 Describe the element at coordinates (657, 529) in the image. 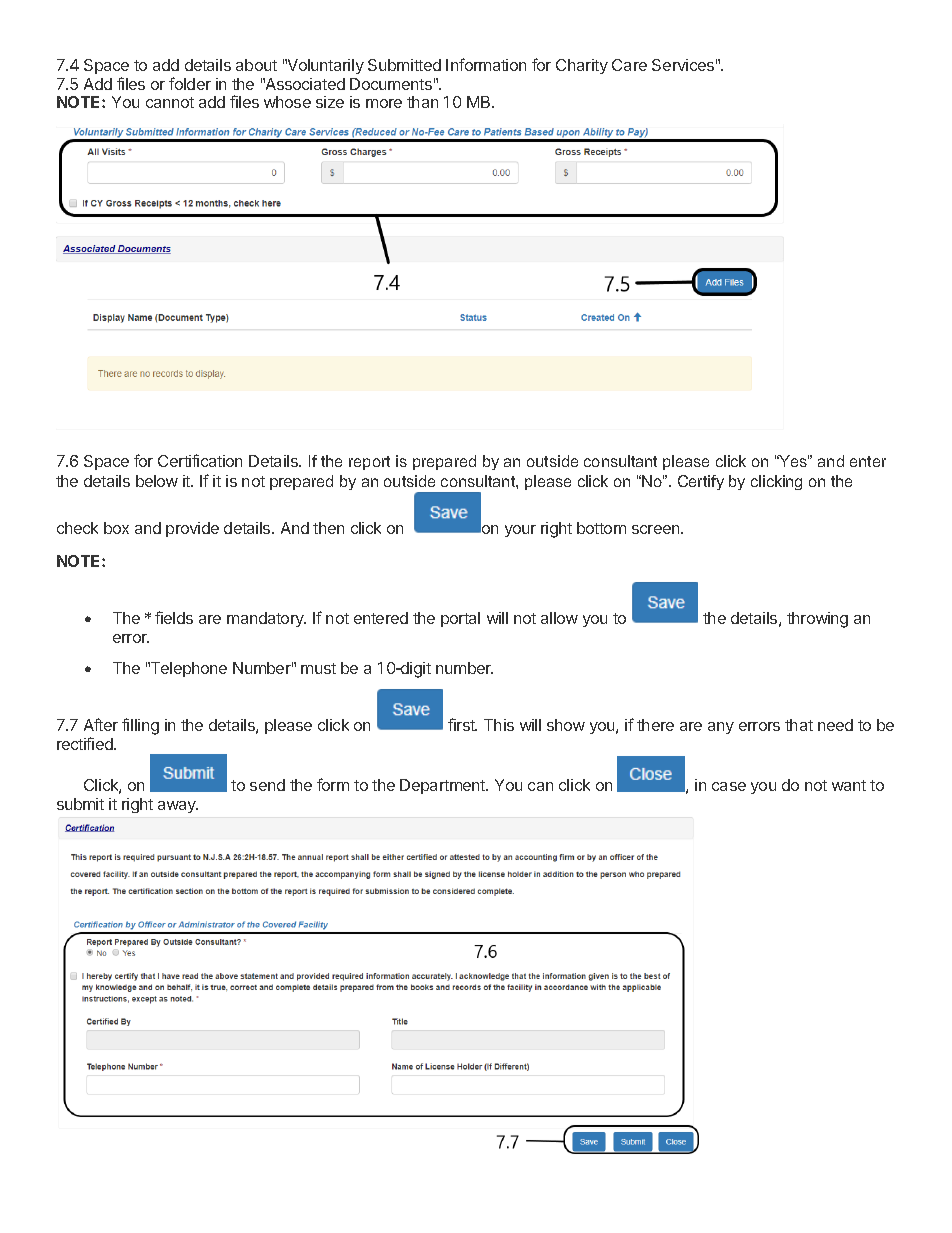

I see `screen` at that location.
